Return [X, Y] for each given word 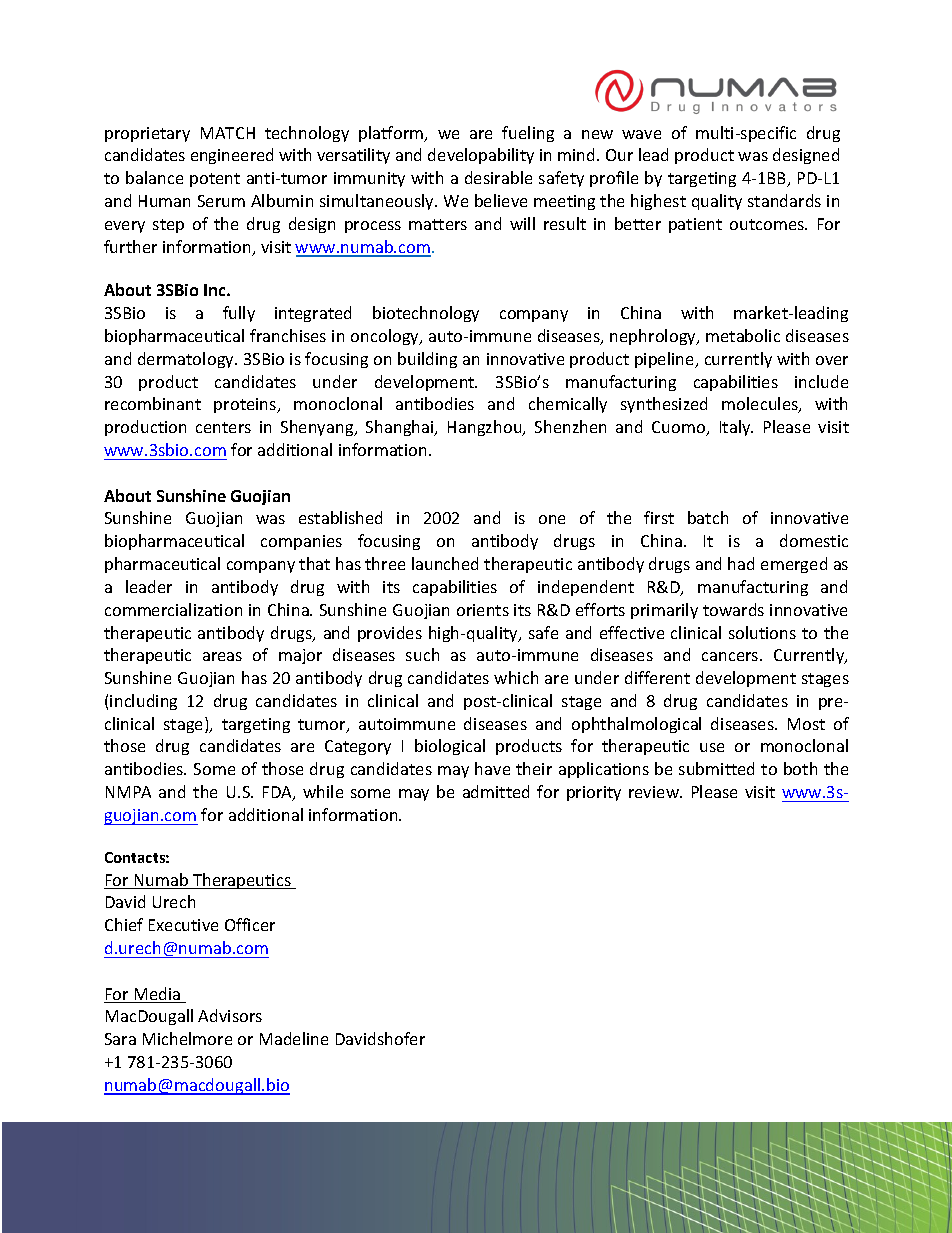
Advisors [230, 1015]
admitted [496, 791]
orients [483, 610]
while [323, 791]
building [427, 360]
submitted [716, 768]
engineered [232, 156]
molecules [761, 405]
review [655, 792]
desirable [498, 177]
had [741, 563]
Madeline [294, 1038]
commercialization [173, 609]
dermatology [187, 360]
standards [784, 200]
